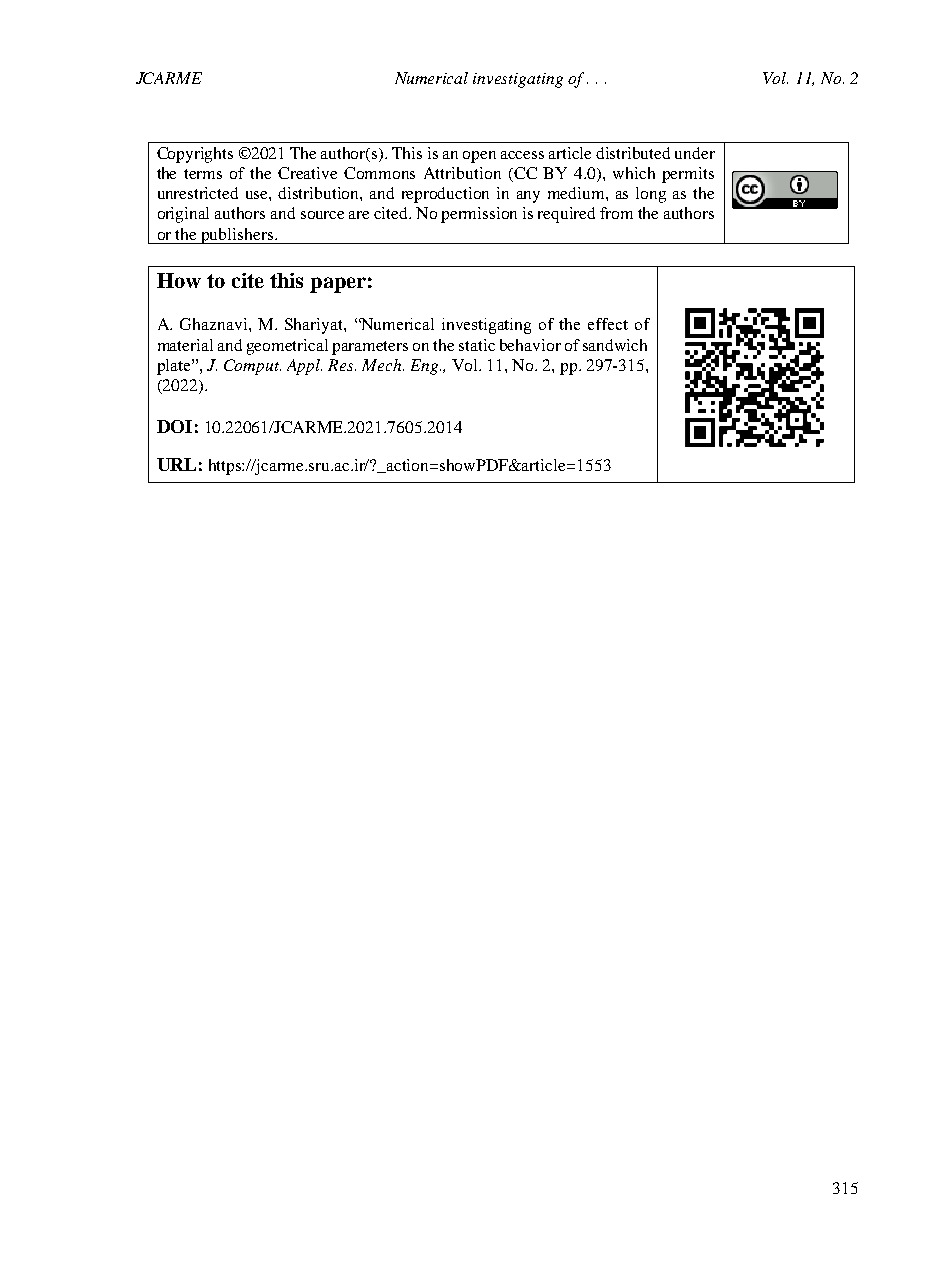 This screenshot has height=1288, width=949. What do you see at coordinates (252, 367) in the screenshot?
I see `Comput` at bounding box center [252, 367].
